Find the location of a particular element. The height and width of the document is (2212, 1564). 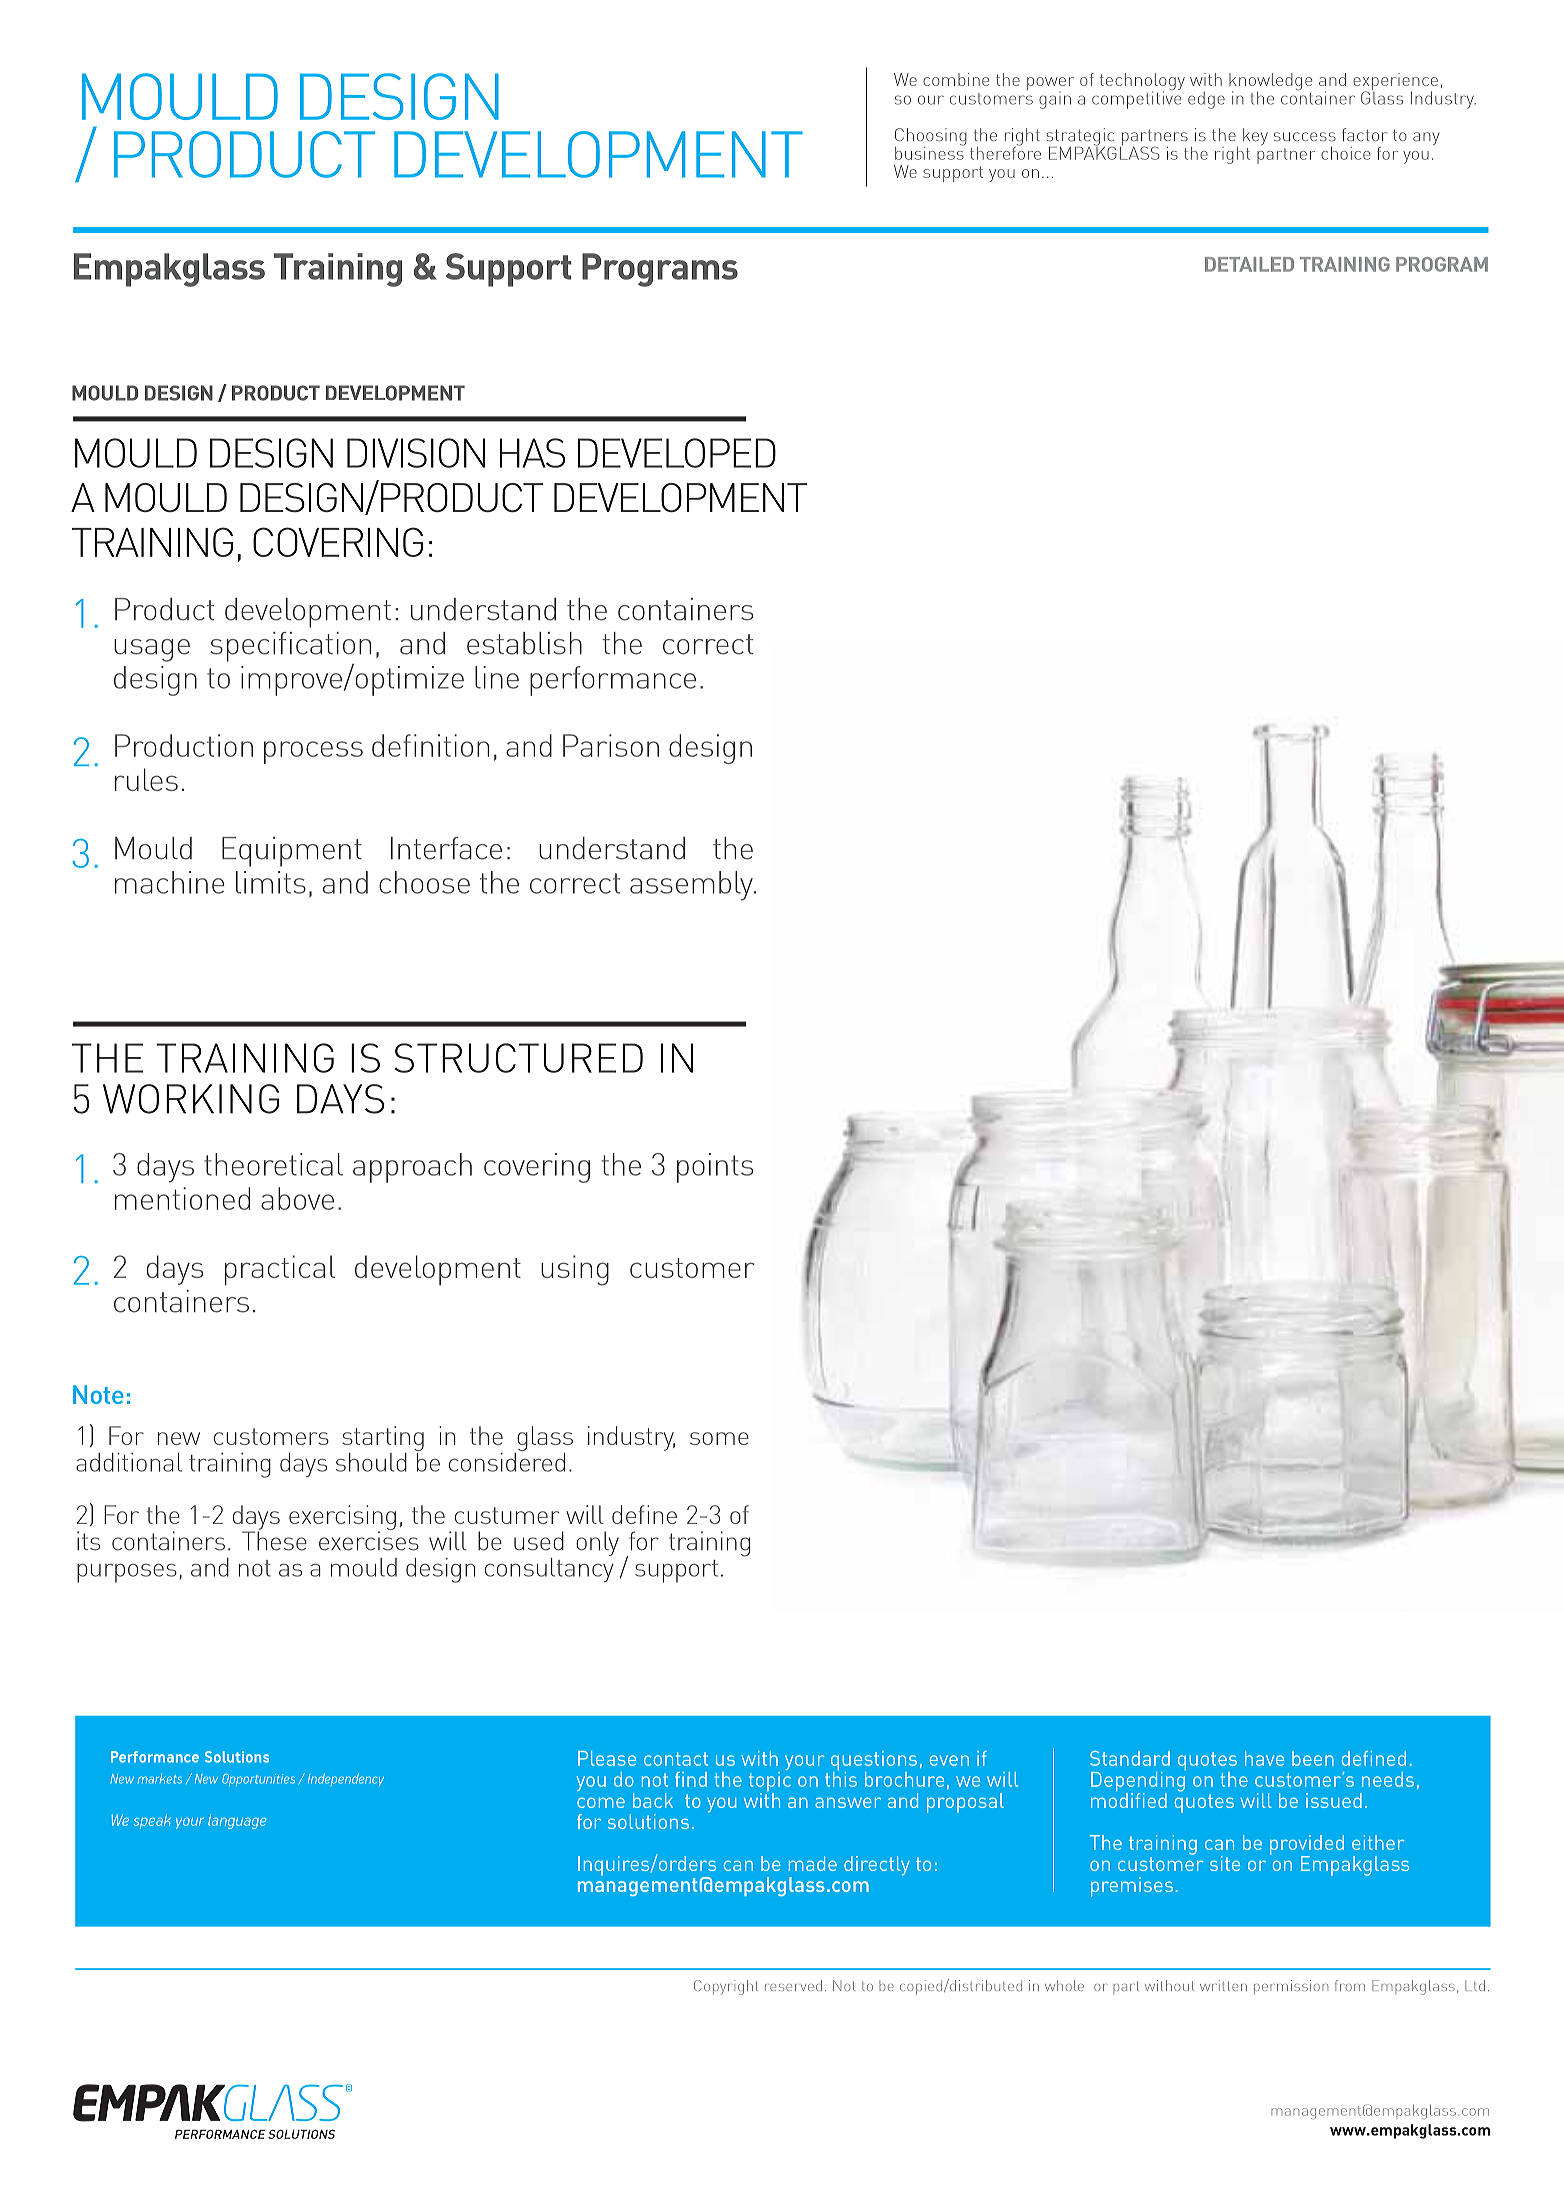

success is located at coordinates (1305, 136).
